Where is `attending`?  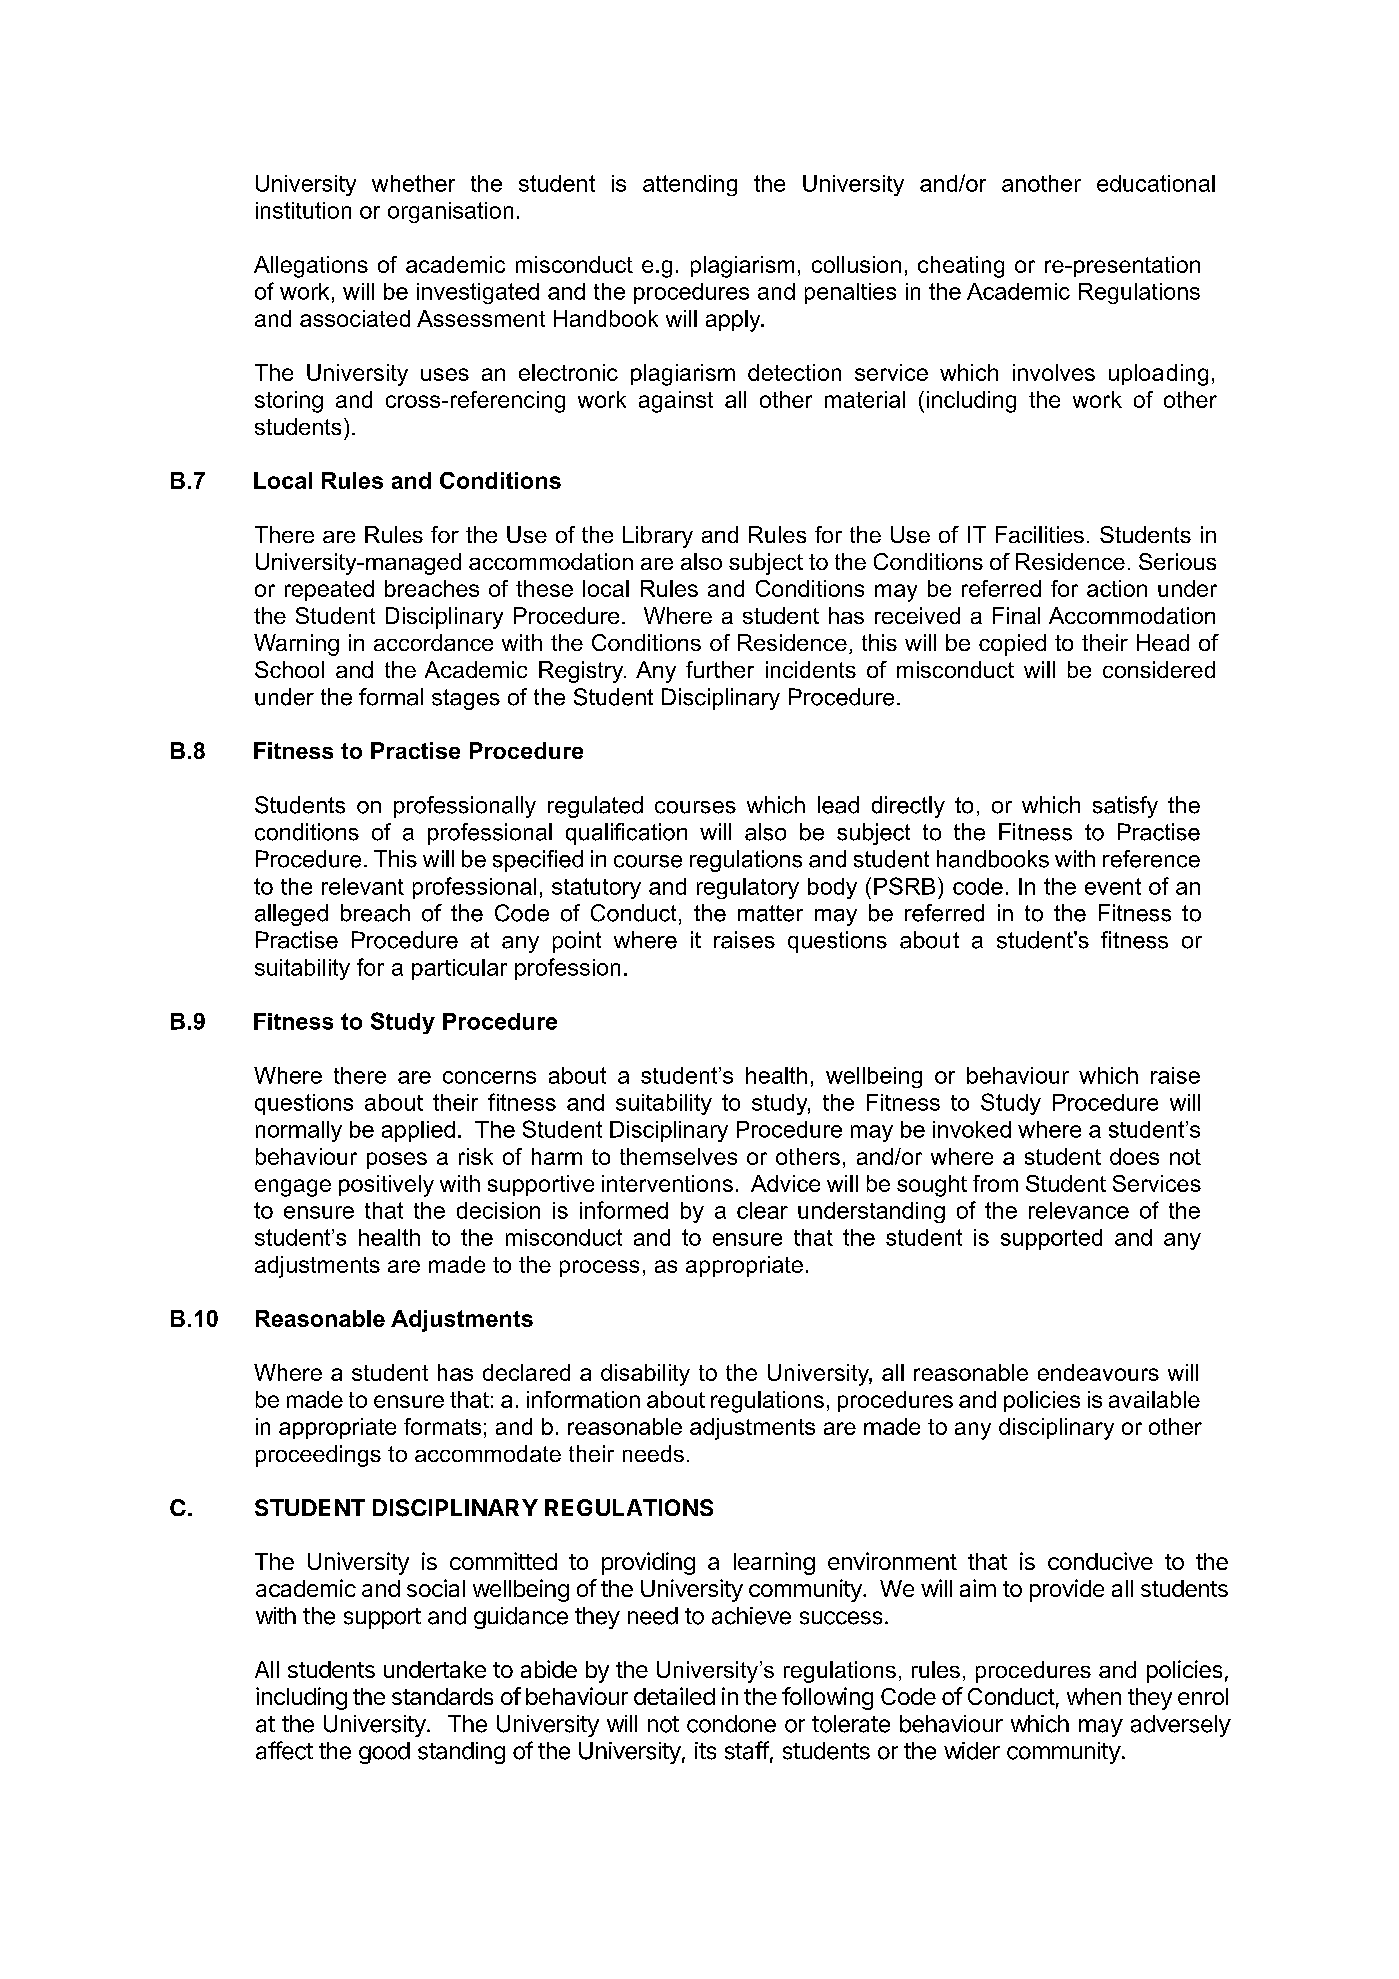
attending is located at coordinates (690, 185).
